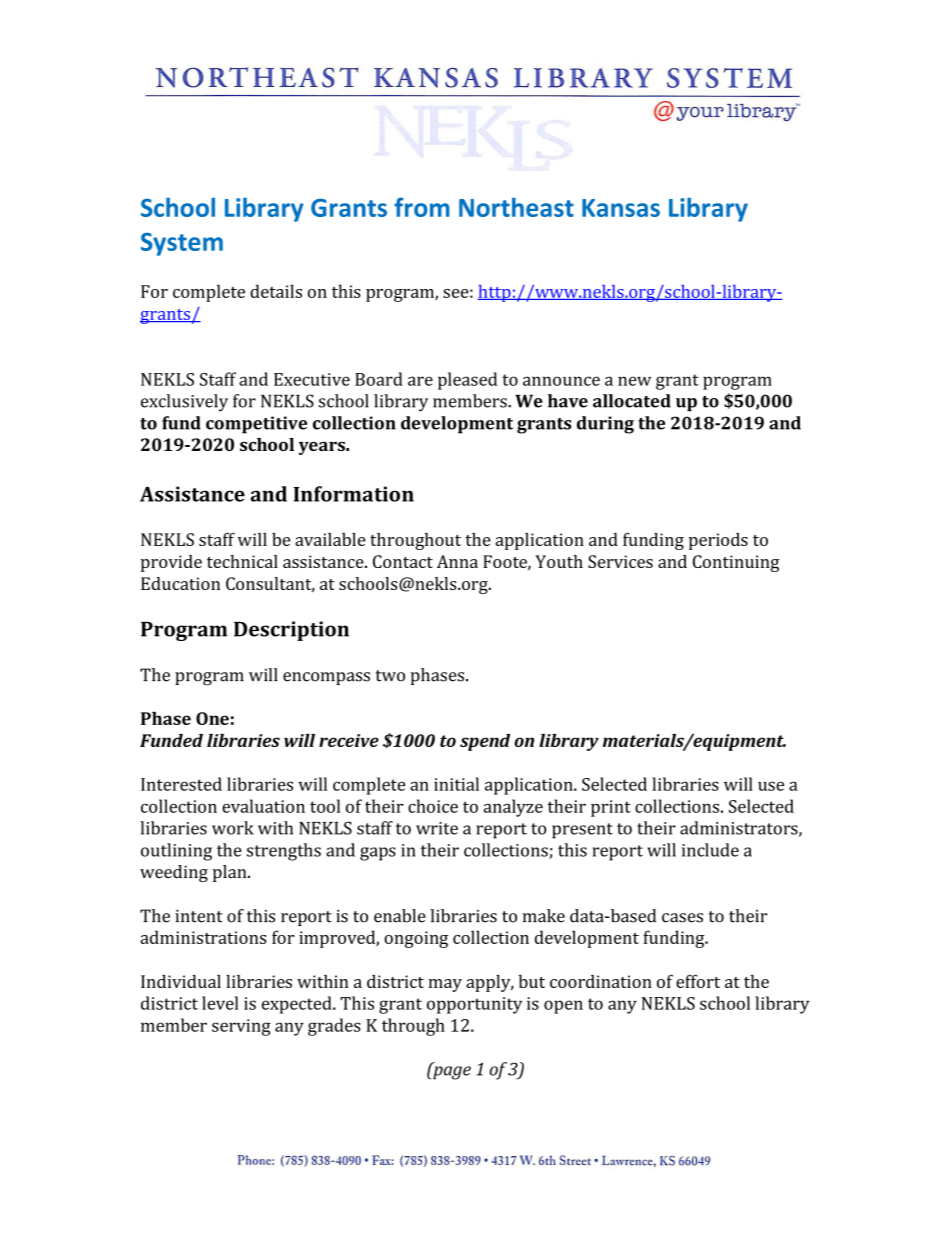 Image resolution: width=952 pixels, height=1233 pixels. Describe the element at coordinates (390, 676) in the screenshot. I see `two` at that location.
